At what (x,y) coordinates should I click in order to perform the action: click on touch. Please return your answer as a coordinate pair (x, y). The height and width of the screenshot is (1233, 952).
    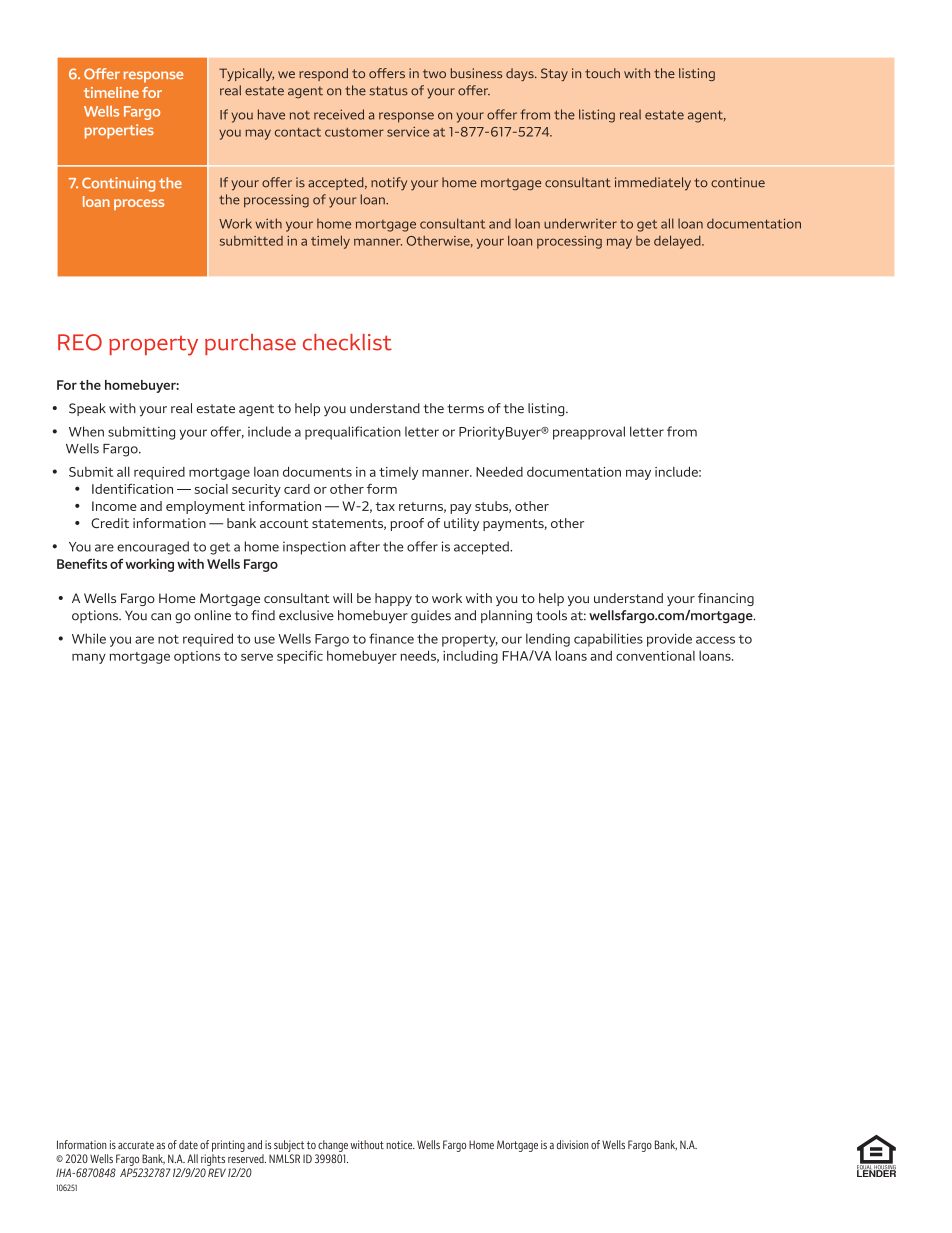
    Looking at the image, I should click on (602, 73).
